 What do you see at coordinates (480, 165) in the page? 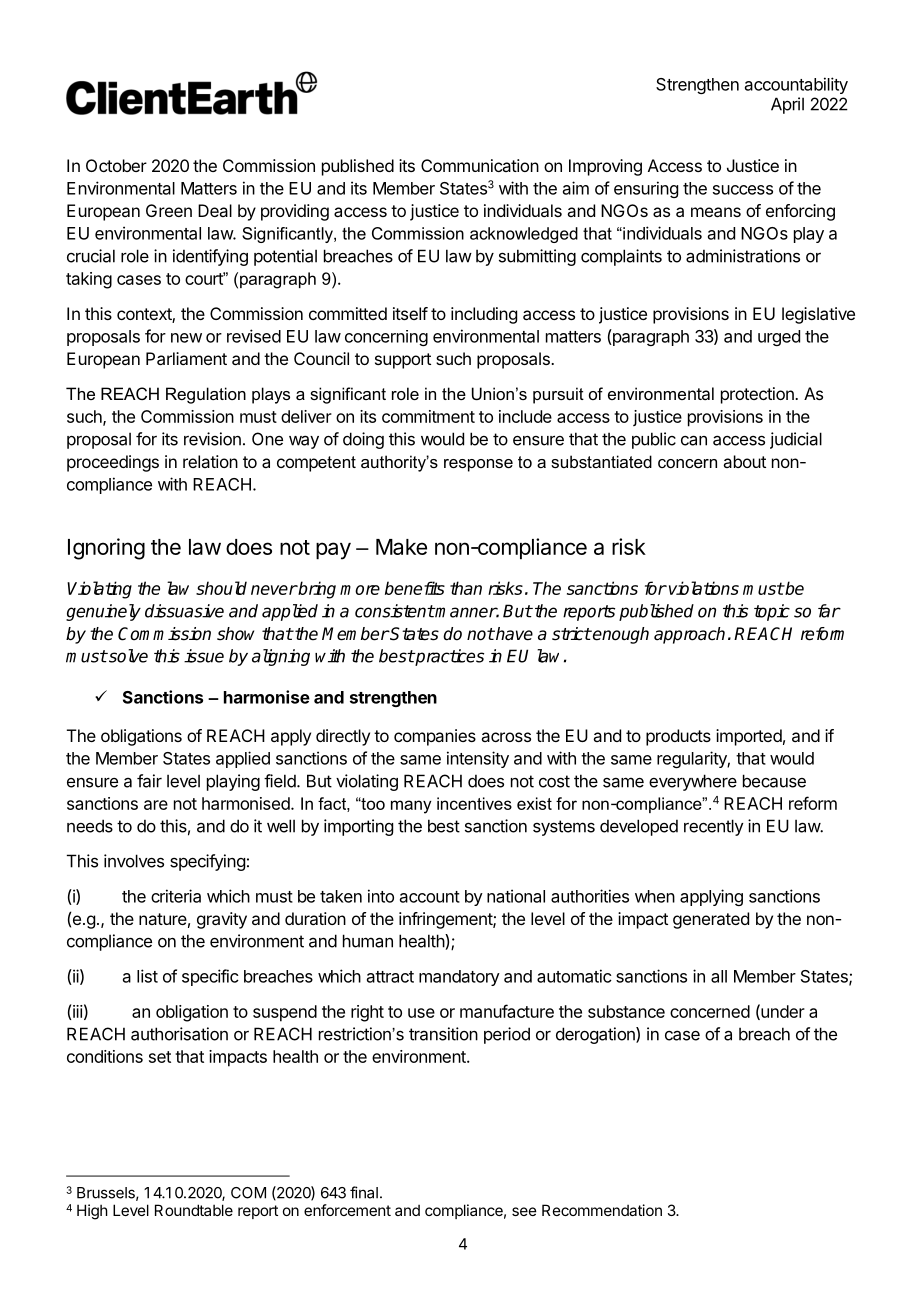
I see `Communication` at bounding box center [480, 165].
